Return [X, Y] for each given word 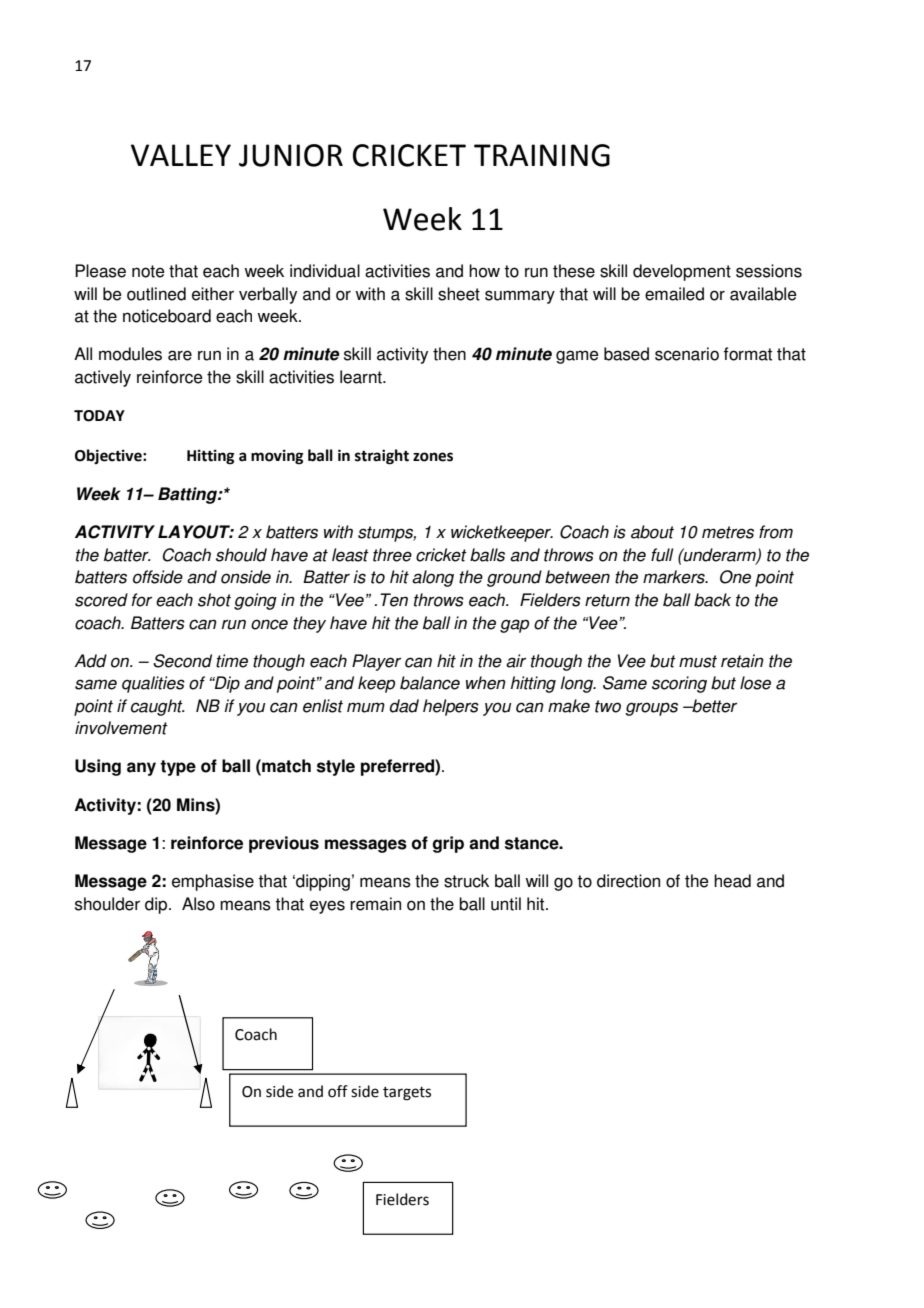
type [178, 768]
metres [728, 532]
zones [433, 457]
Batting [188, 495]
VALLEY [181, 155]
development [682, 272]
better [713, 706]
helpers [451, 707]
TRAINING [542, 155]
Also [198, 904]
